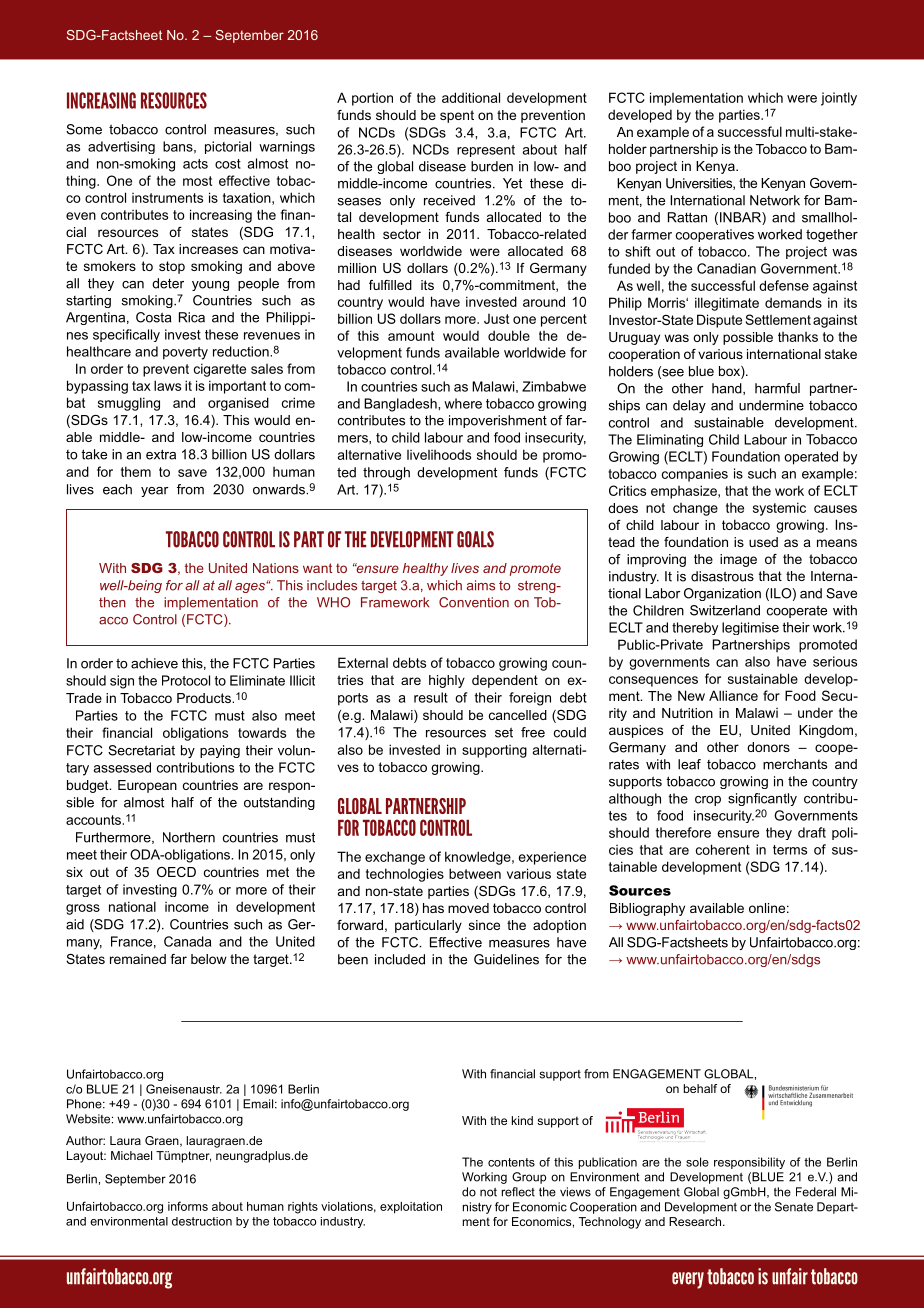 This page has height=1308, width=924. I want to click on jointly, so click(839, 99).
